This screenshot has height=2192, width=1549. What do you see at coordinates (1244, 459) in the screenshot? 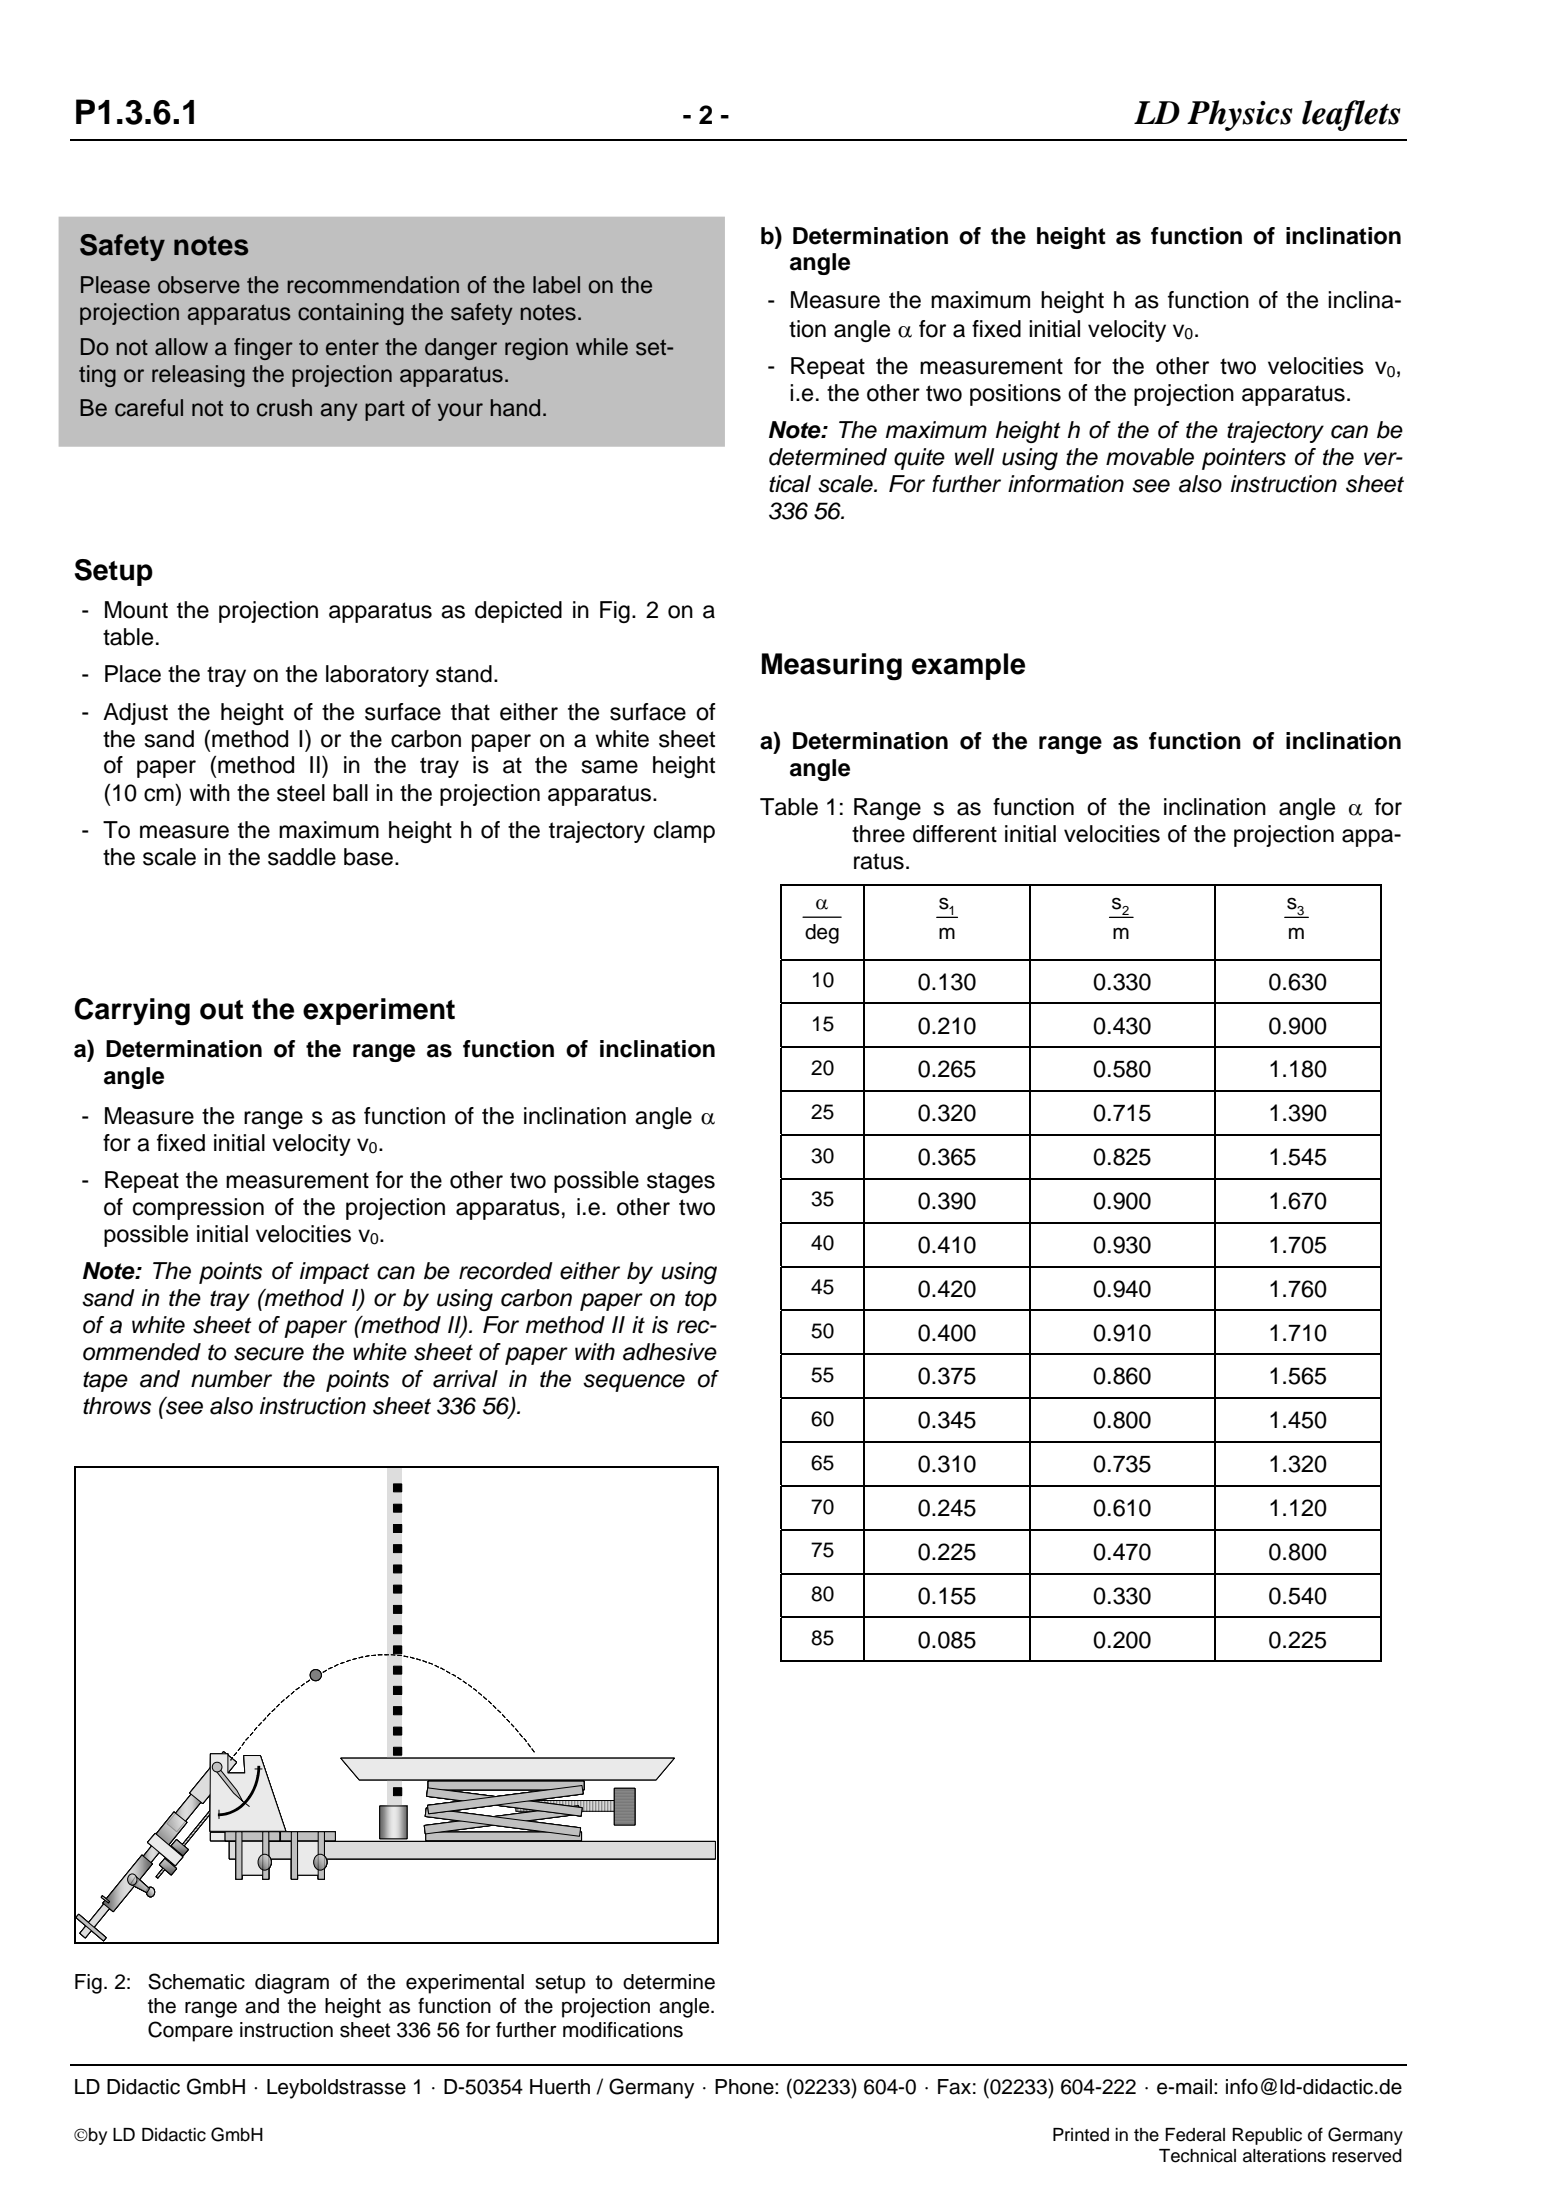
I see `pointers` at bounding box center [1244, 459].
